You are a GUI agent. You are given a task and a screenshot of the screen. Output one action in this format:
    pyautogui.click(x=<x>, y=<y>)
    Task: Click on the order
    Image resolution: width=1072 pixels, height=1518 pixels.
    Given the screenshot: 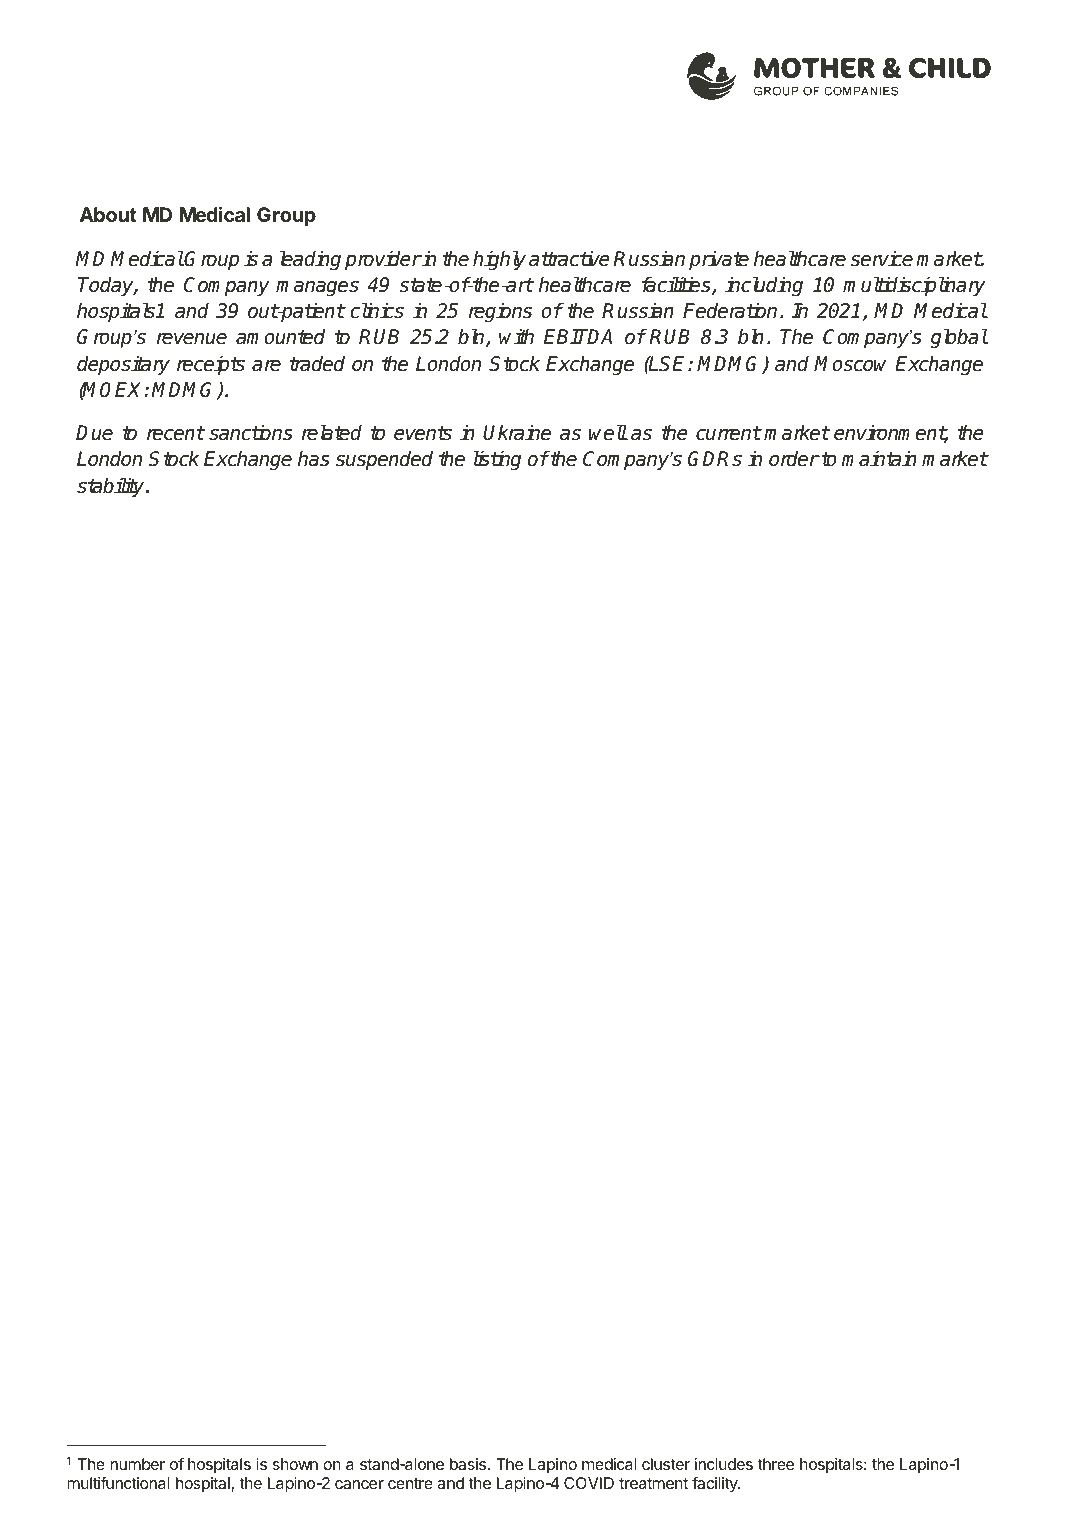 What is the action you would take?
    pyautogui.click(x=794, y=459)
